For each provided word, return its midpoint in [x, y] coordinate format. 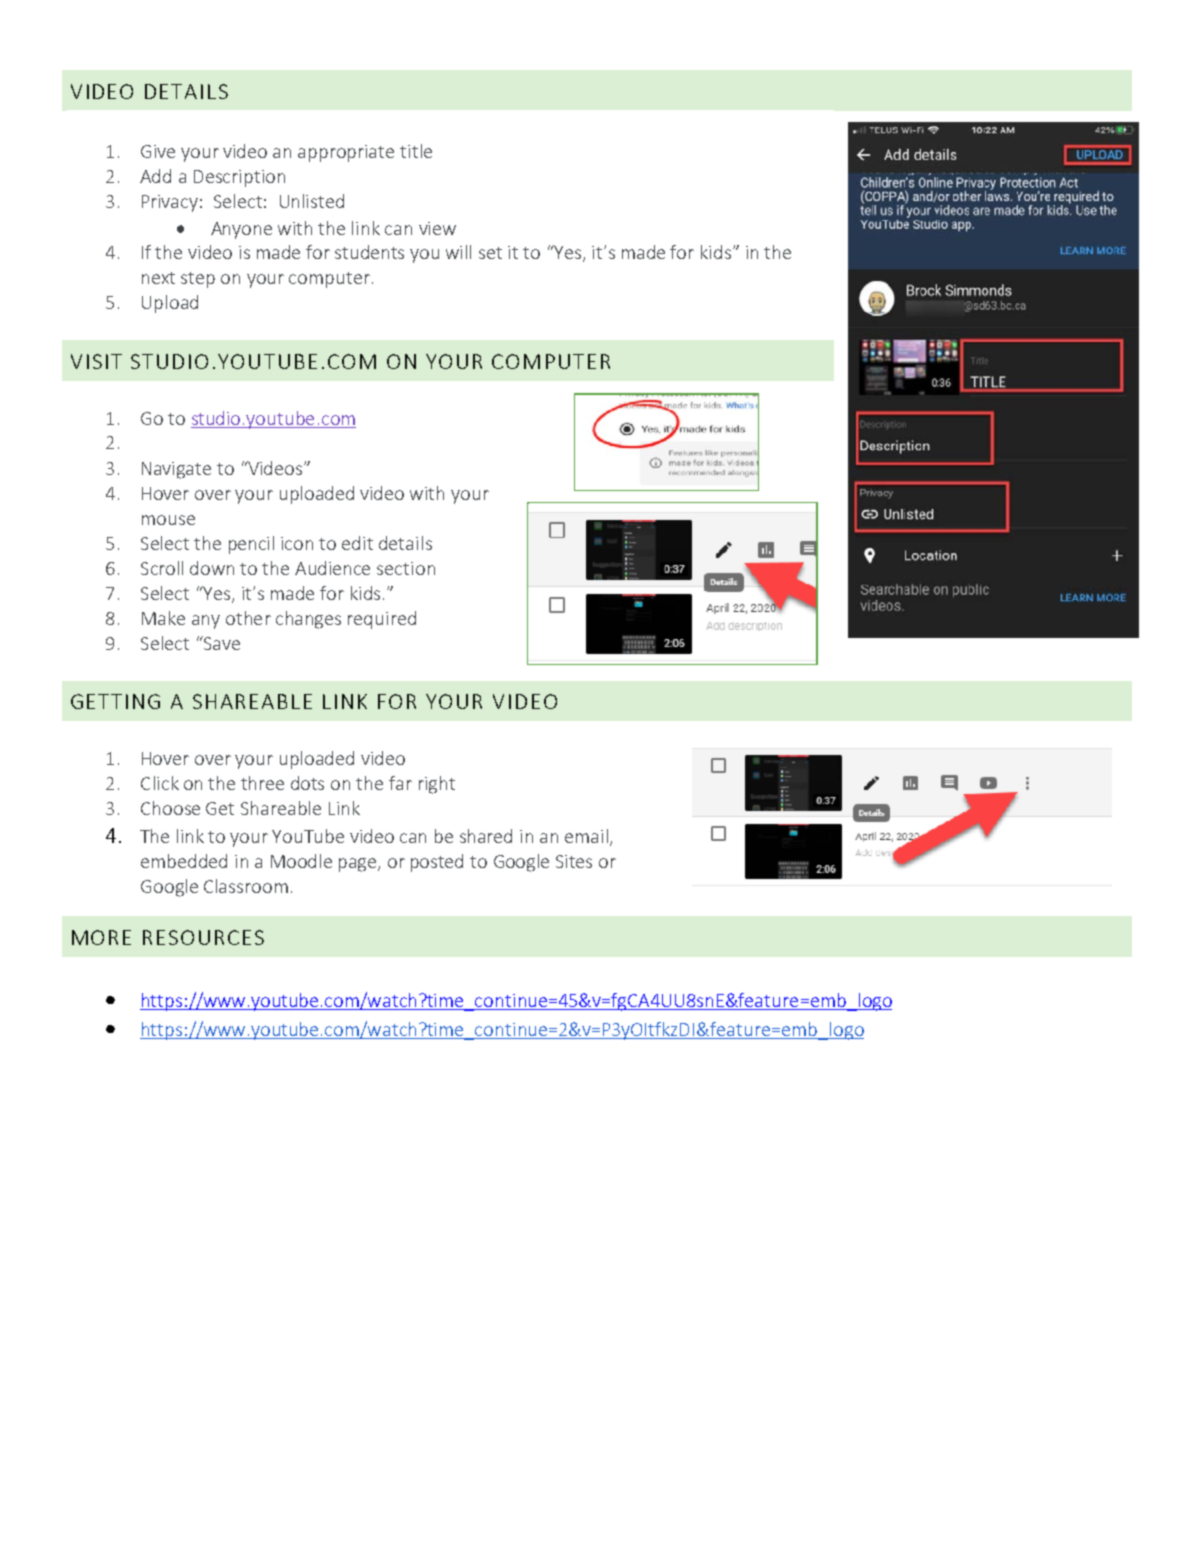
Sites [574, 861]
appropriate [346, 153]
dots [307, 783]
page [359, 865]
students [369, 252]
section [406, 568]
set [490, 253]
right [437, 785]
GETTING [115, 701]
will [458, 252]
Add [155, 176]
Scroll [162, 568]
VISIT [96, 361]
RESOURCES [203, 937]
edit [357, 543]
